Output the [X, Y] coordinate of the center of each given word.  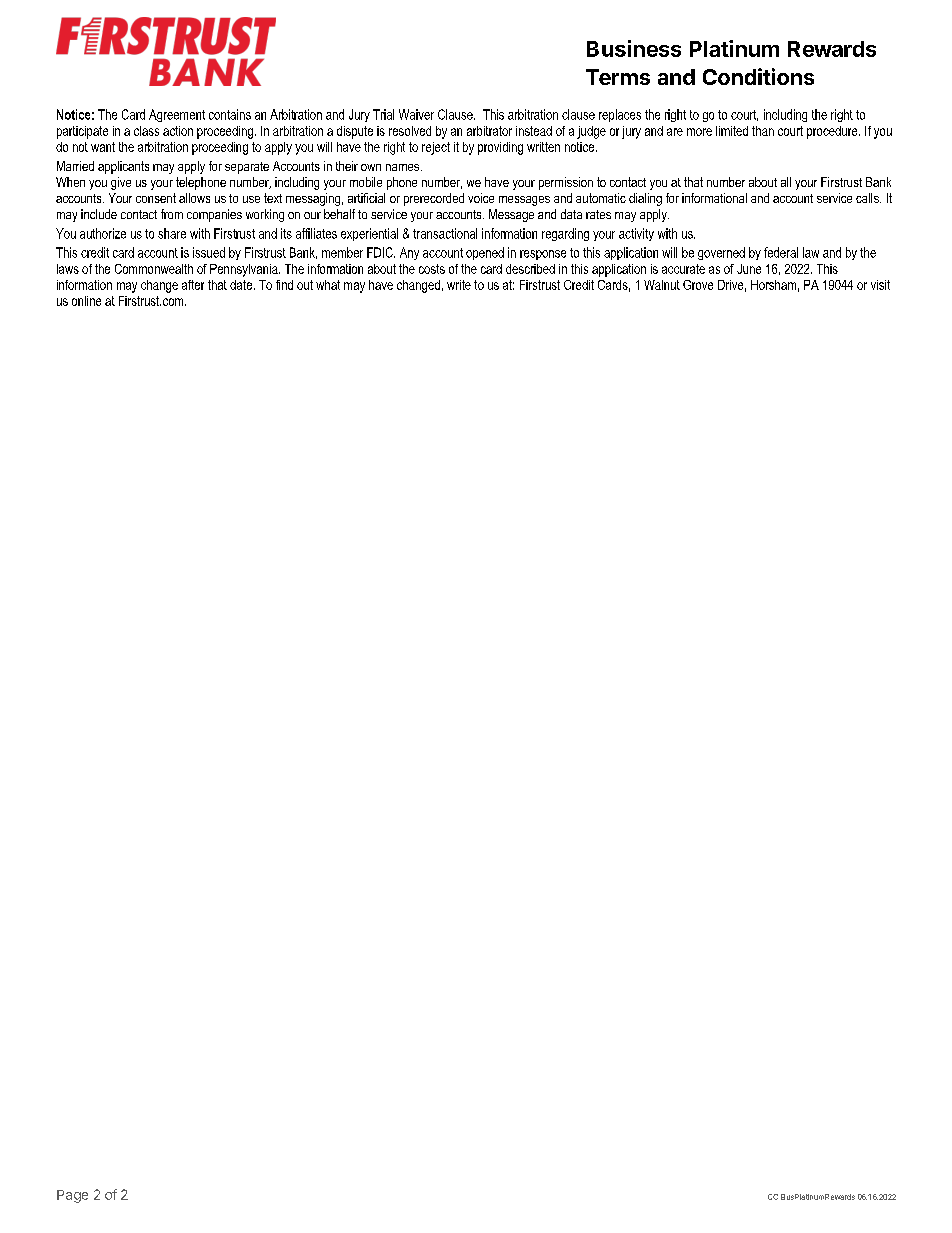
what [328, 285]
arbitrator [489, 131]
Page [72, 1196]
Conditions [758, 76]
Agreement [177, 115]
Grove [698, 285]
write [459, 285]
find [284, 285]
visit [880, 285]
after [193, 285]
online [86, 301]
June [749, 269]
